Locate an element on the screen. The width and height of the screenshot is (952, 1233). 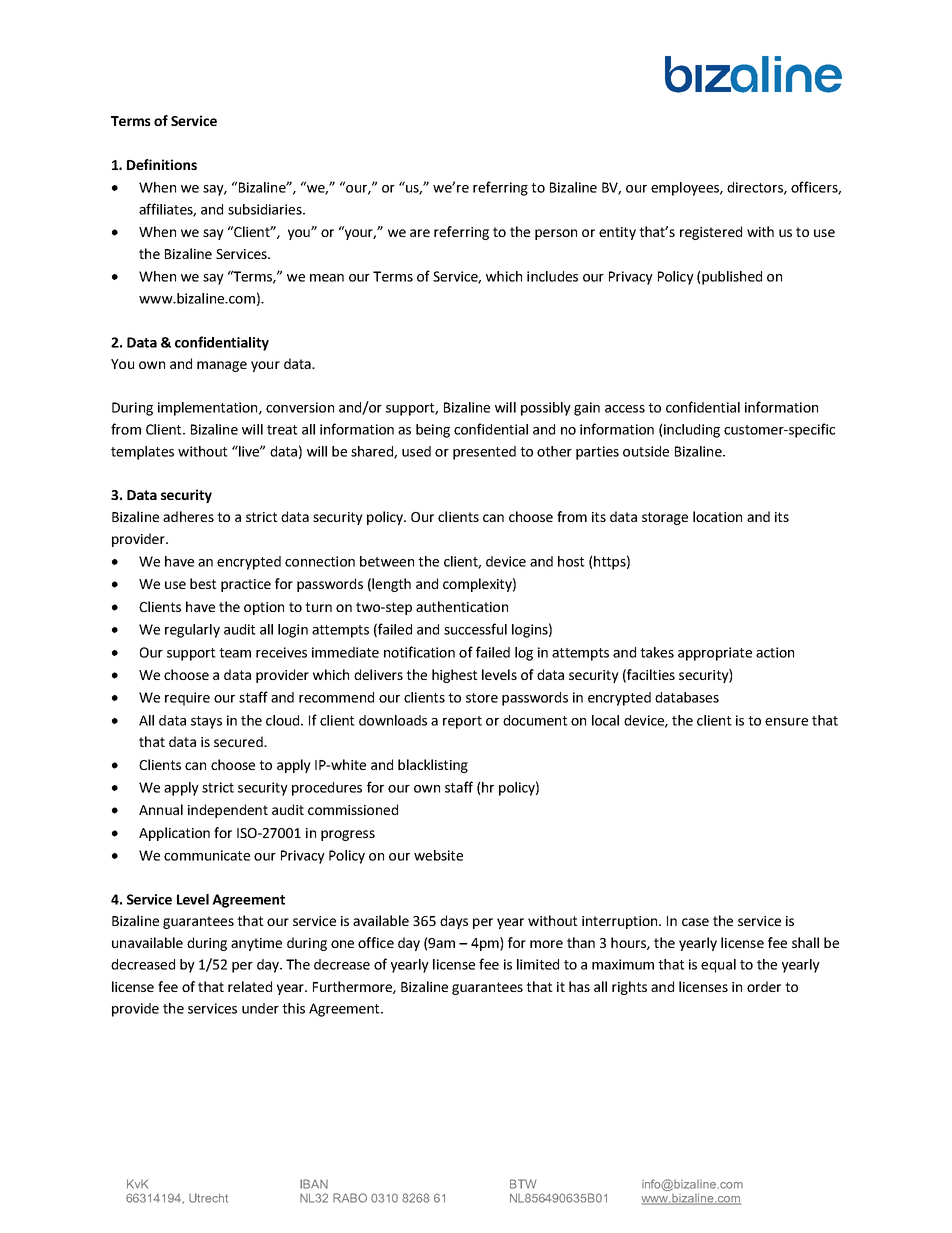
independent is located at coordinates (228, 811).
